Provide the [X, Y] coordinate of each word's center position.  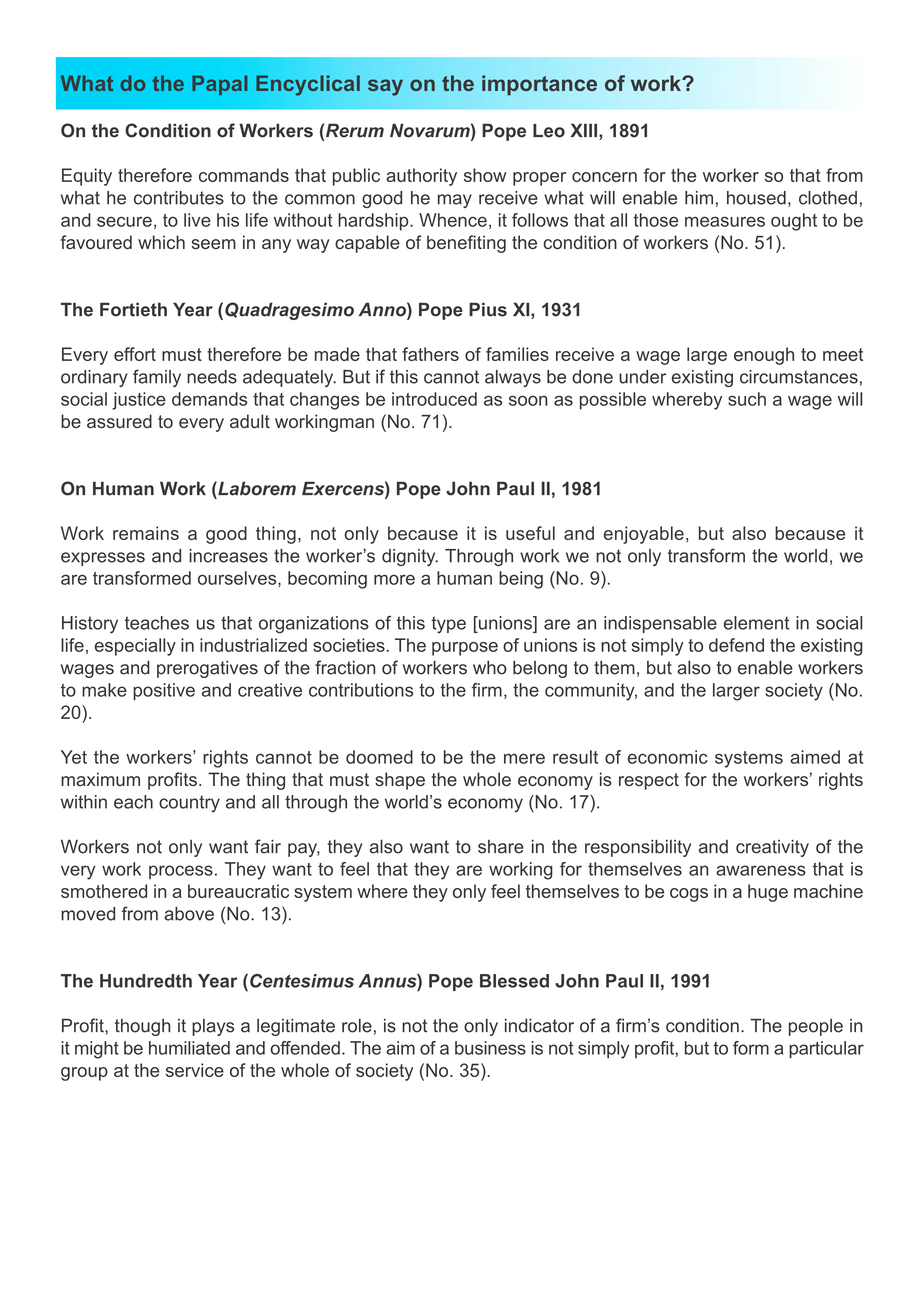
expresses [103, 559]
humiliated [189, 1048]
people [816, 1027]
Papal [219, 85]
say [385, 87]
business [490, 1048]
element [756, 623]
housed [756, 198]
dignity [410, 557]
